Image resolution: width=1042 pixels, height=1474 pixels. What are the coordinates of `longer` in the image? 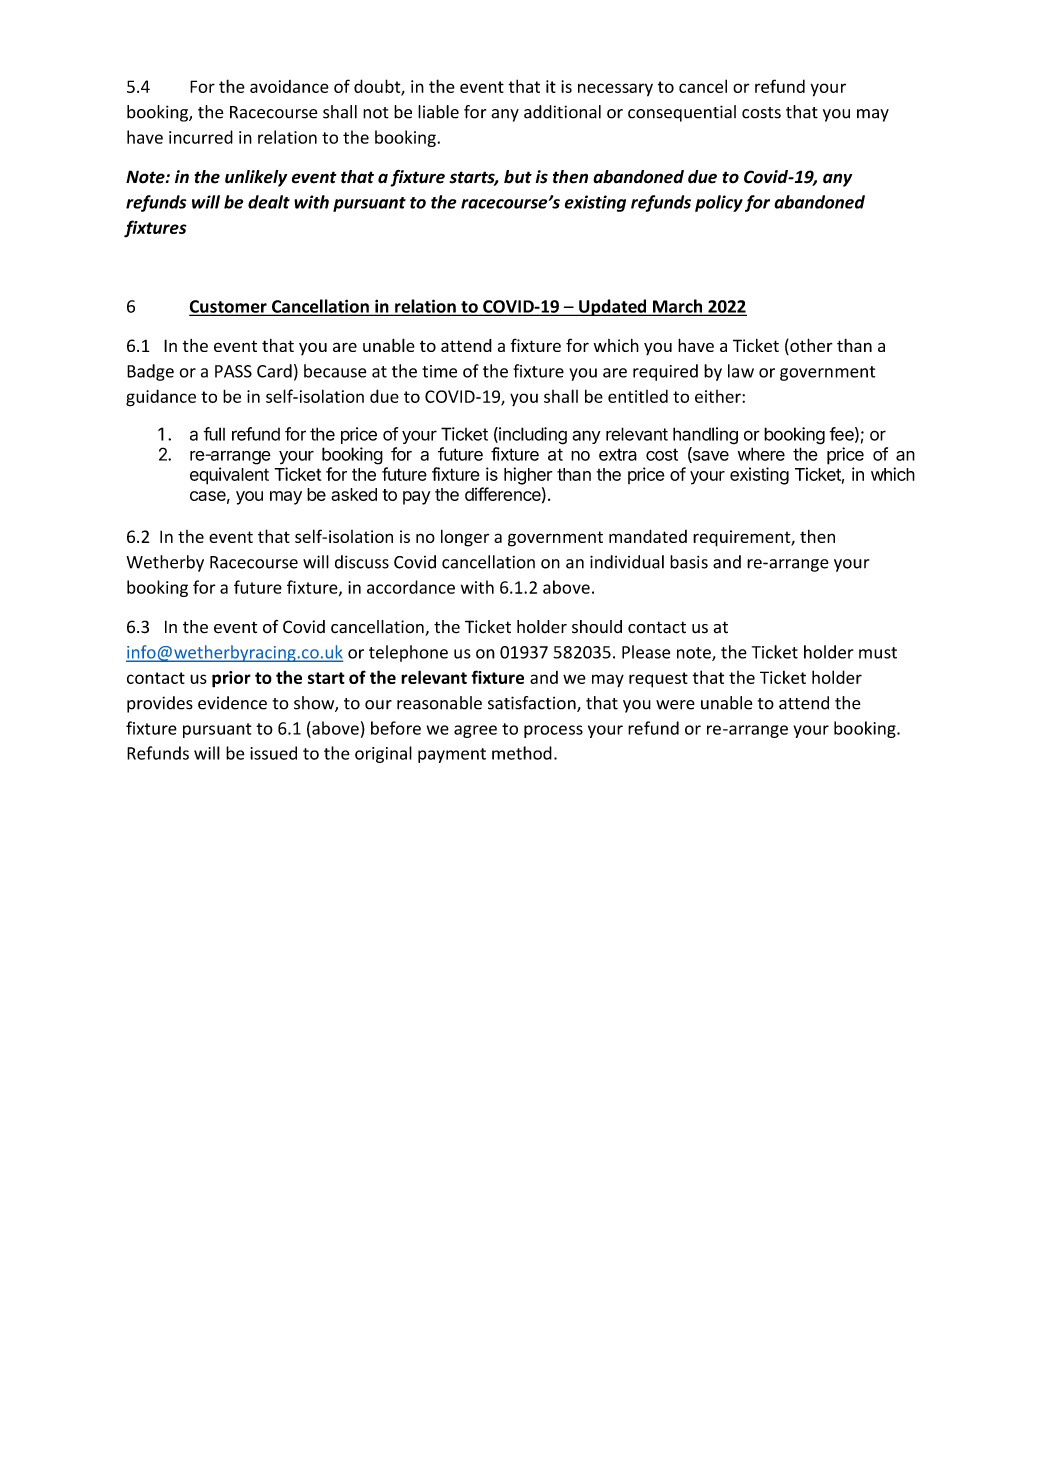 It's located at (465, 538).
